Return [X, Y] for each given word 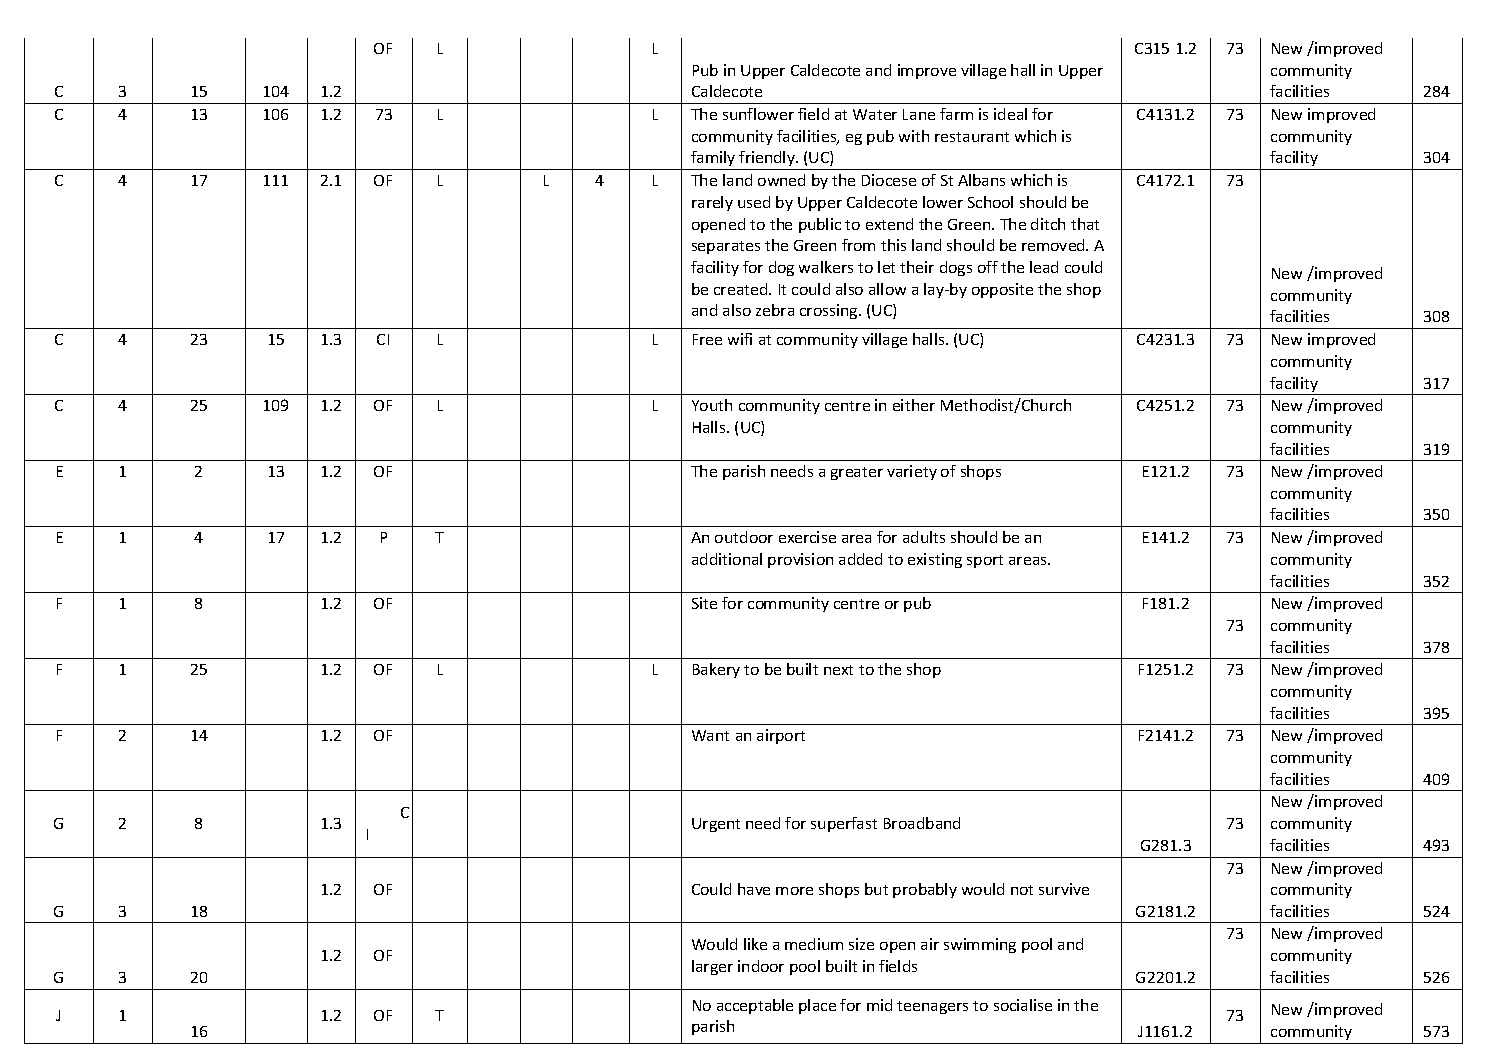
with [914, 136]
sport [985, 561]
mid [879, 1005]
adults [924, 537]
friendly [767, 160]
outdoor [744, 537]
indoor [761, 966]
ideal [1010, 114]
